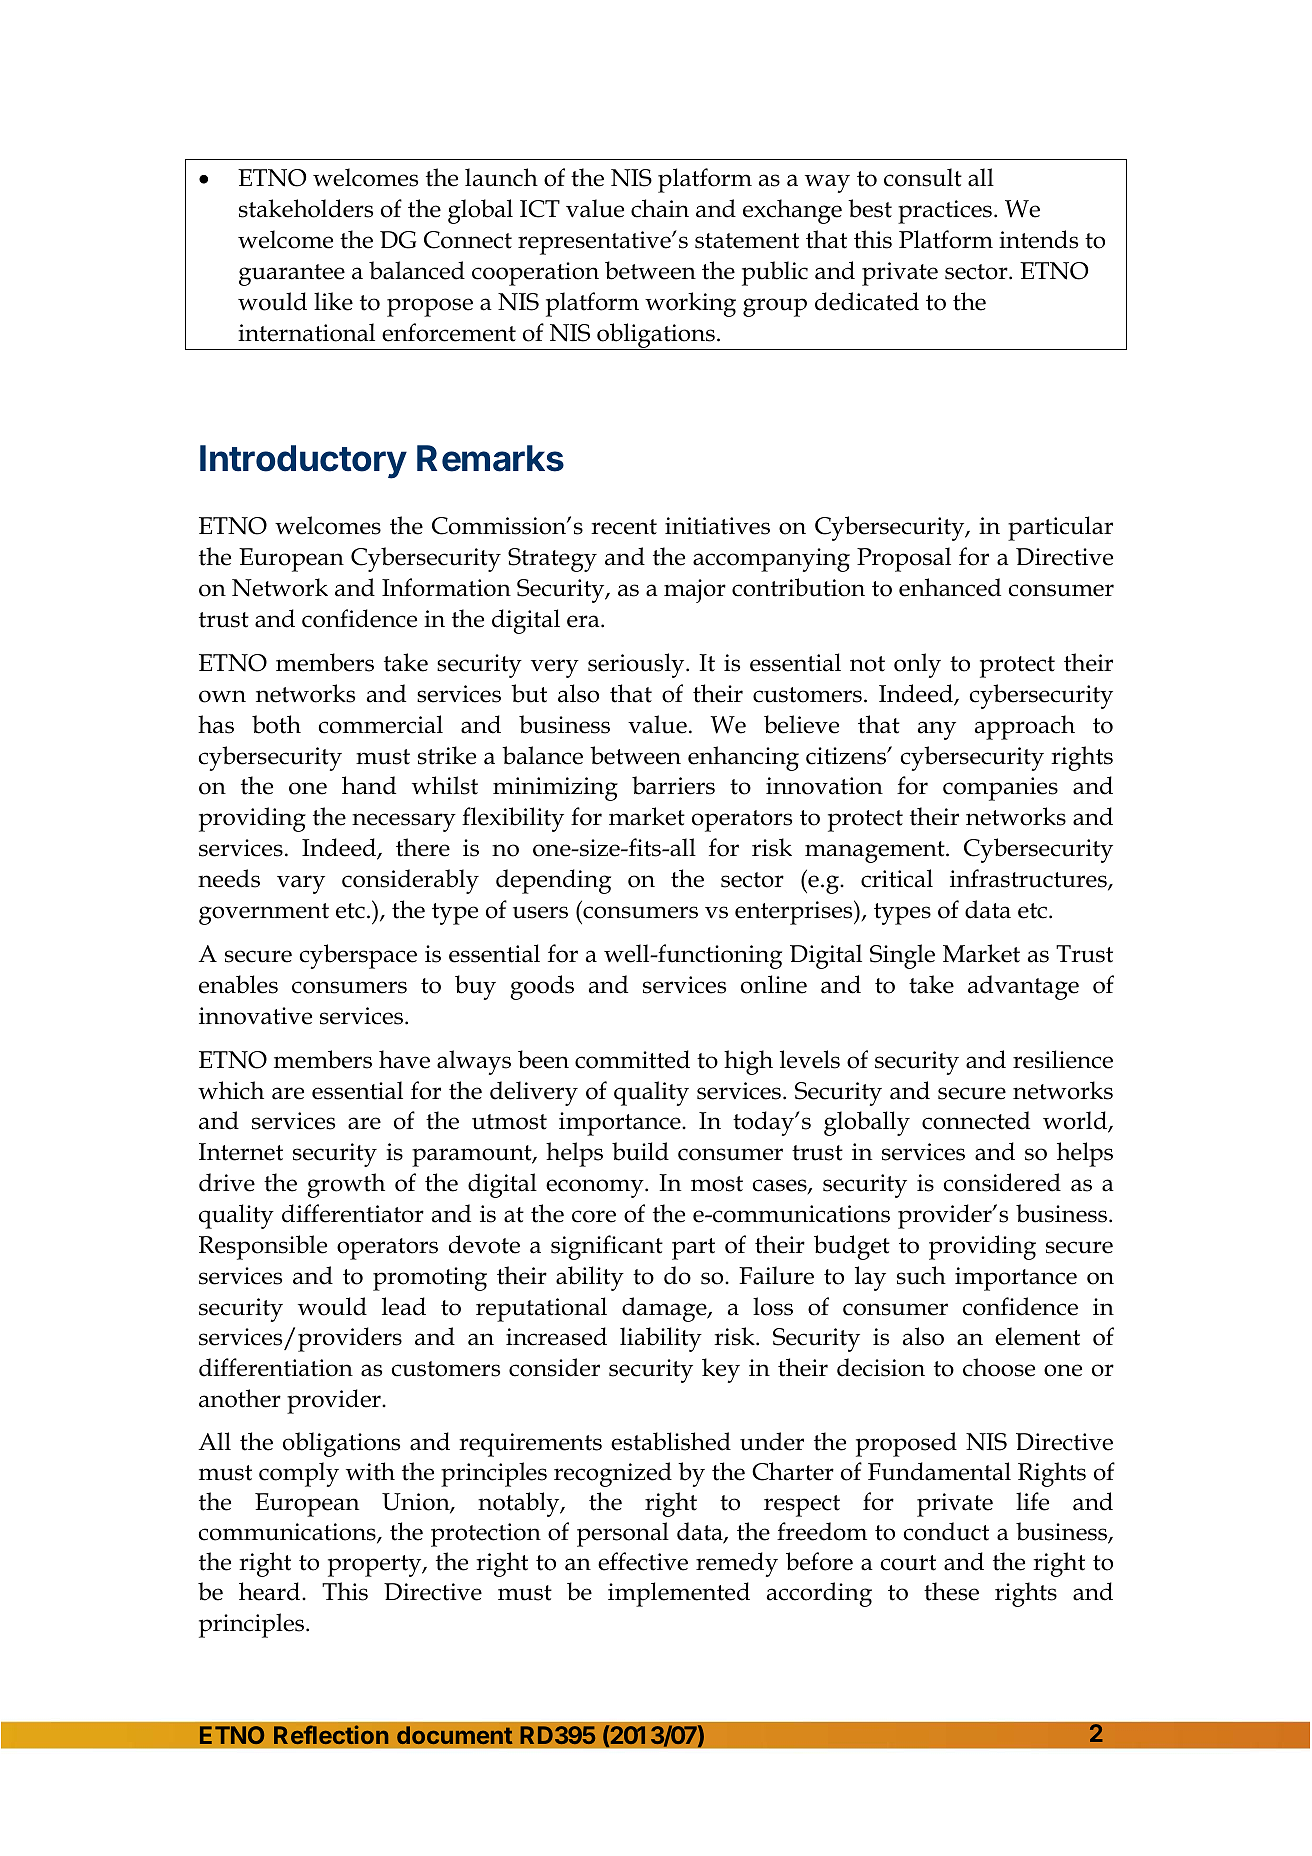 This document has height=1856, width=1312. Describe the element at coordinates (660, 208) in the document. I see `chain` at that location.
